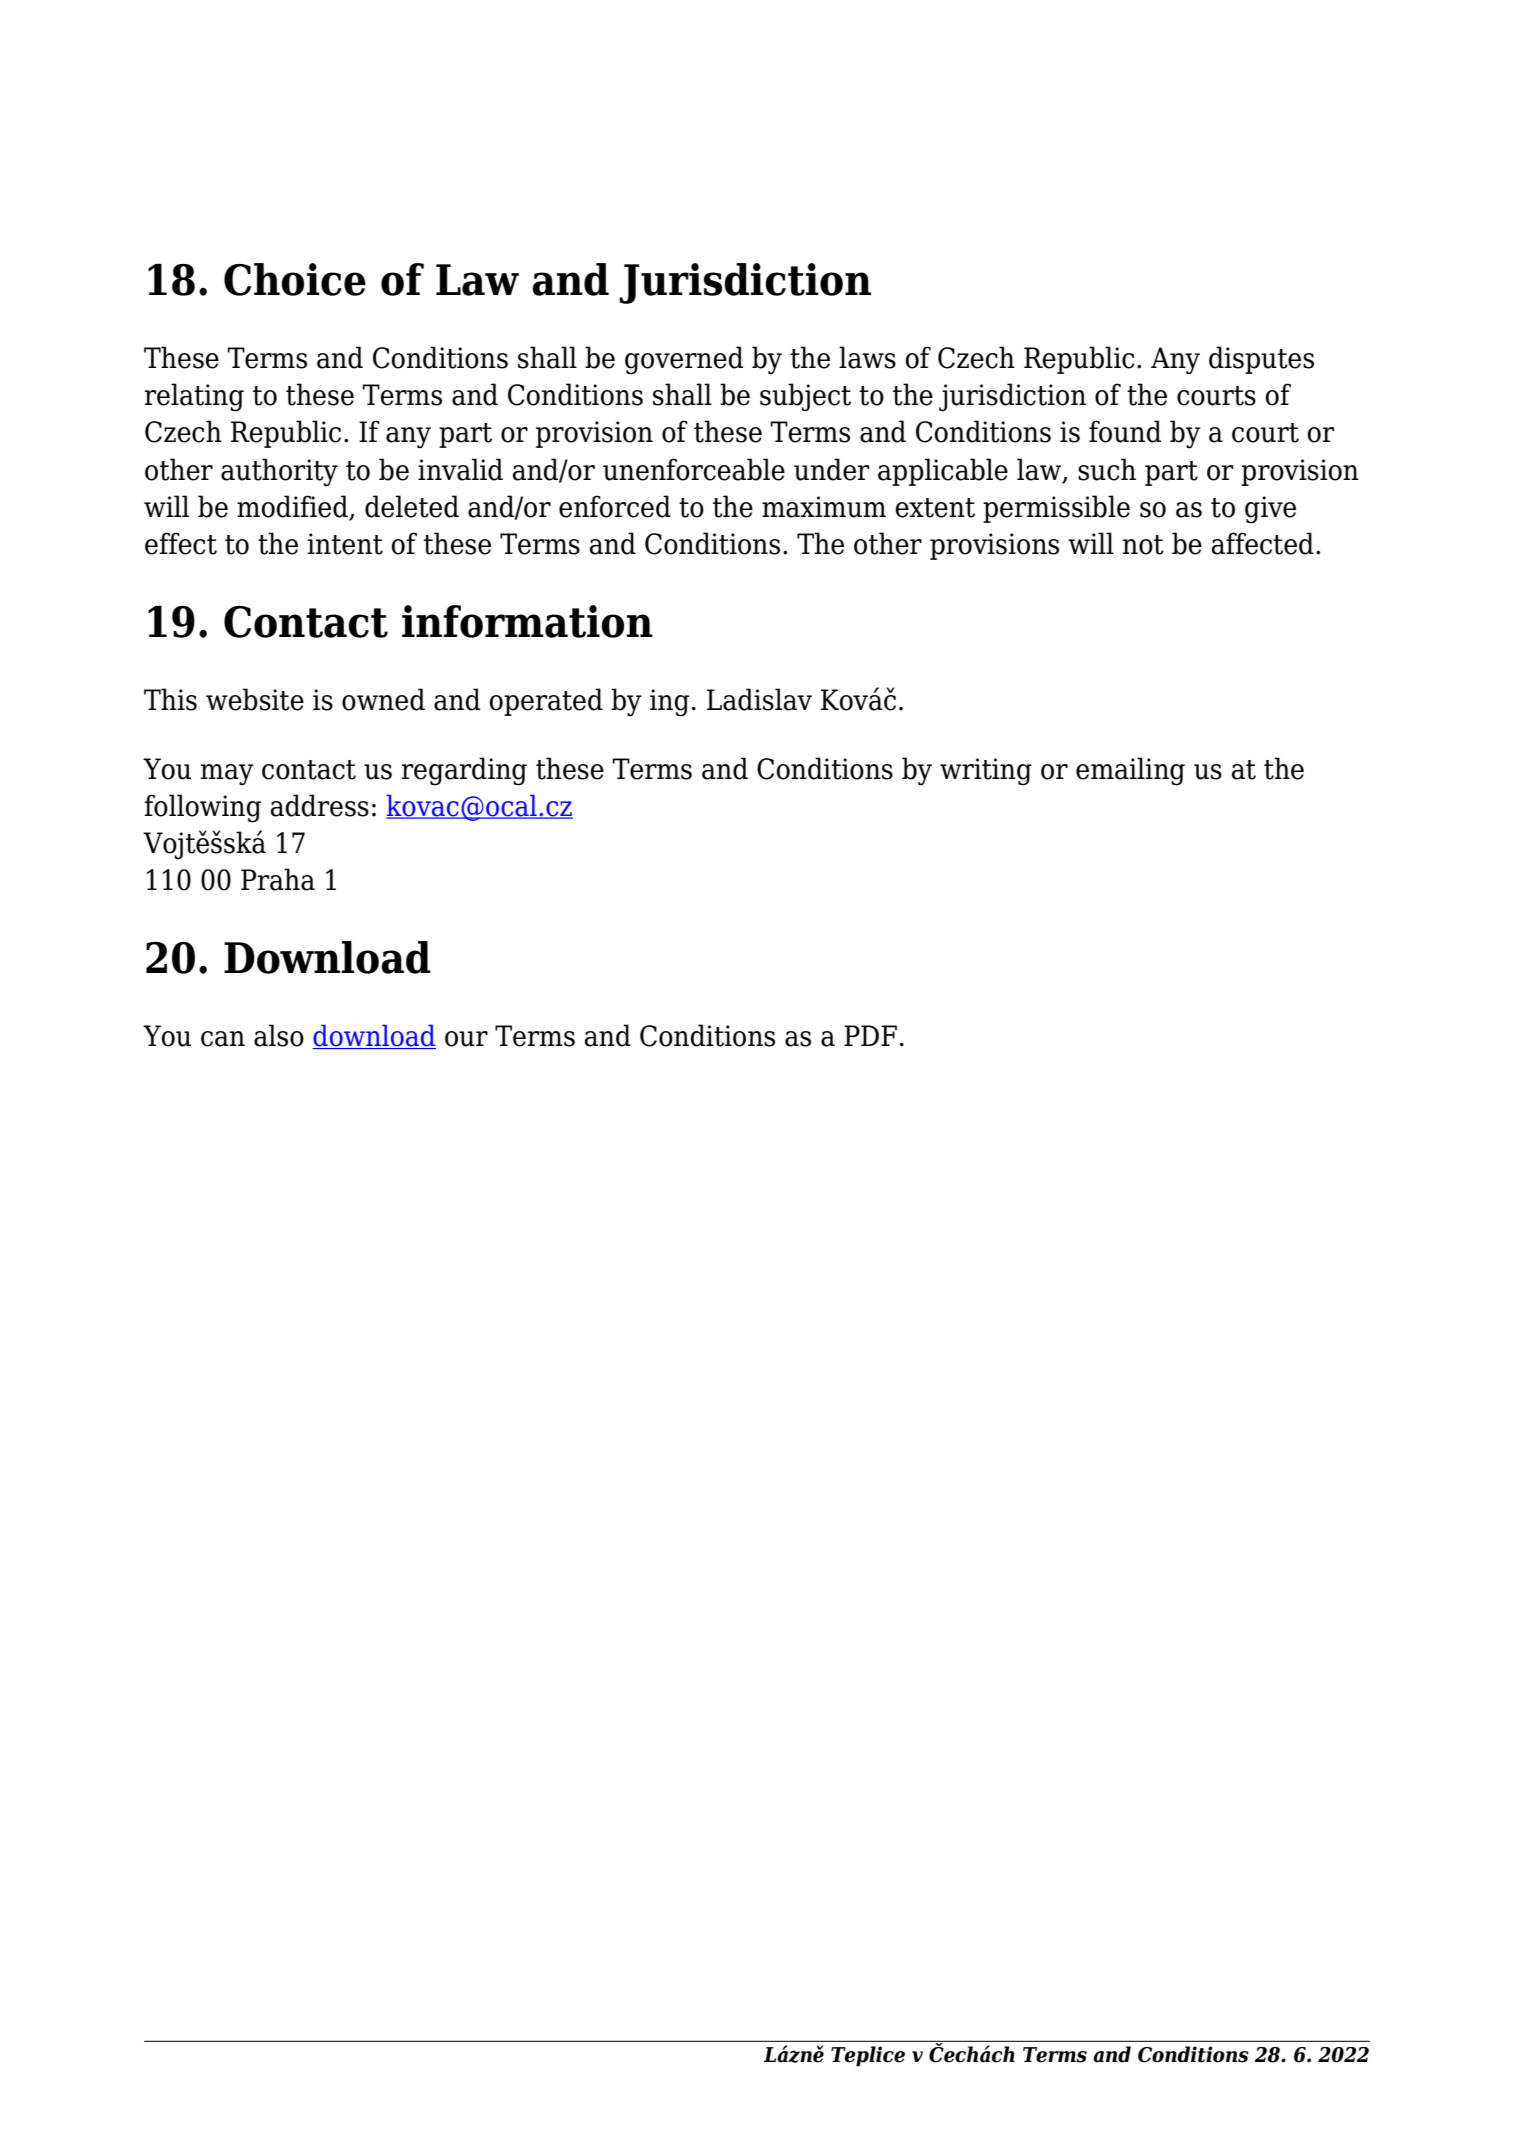 This document has height=2141, width=1514. What do you see at coordinates (295, 279) in the document?
I see `Choice` at bounding box center [295, 279].
